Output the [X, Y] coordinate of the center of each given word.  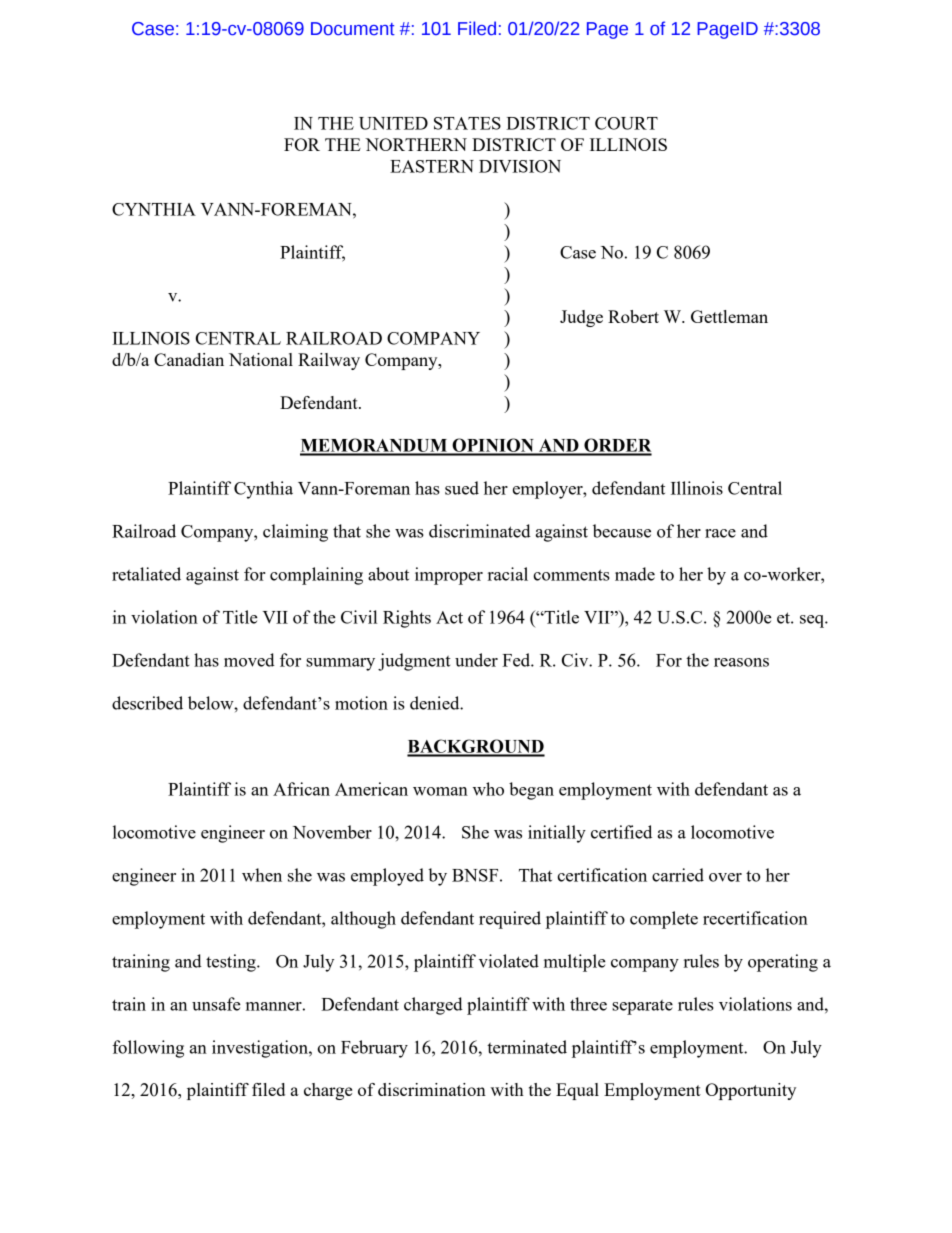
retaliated [146, 574]
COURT [626, 123]
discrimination [432, 1089]
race [720, 533]
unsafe [216, 1004]
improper [449, 576]
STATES [467, 123]
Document [353, 29]
